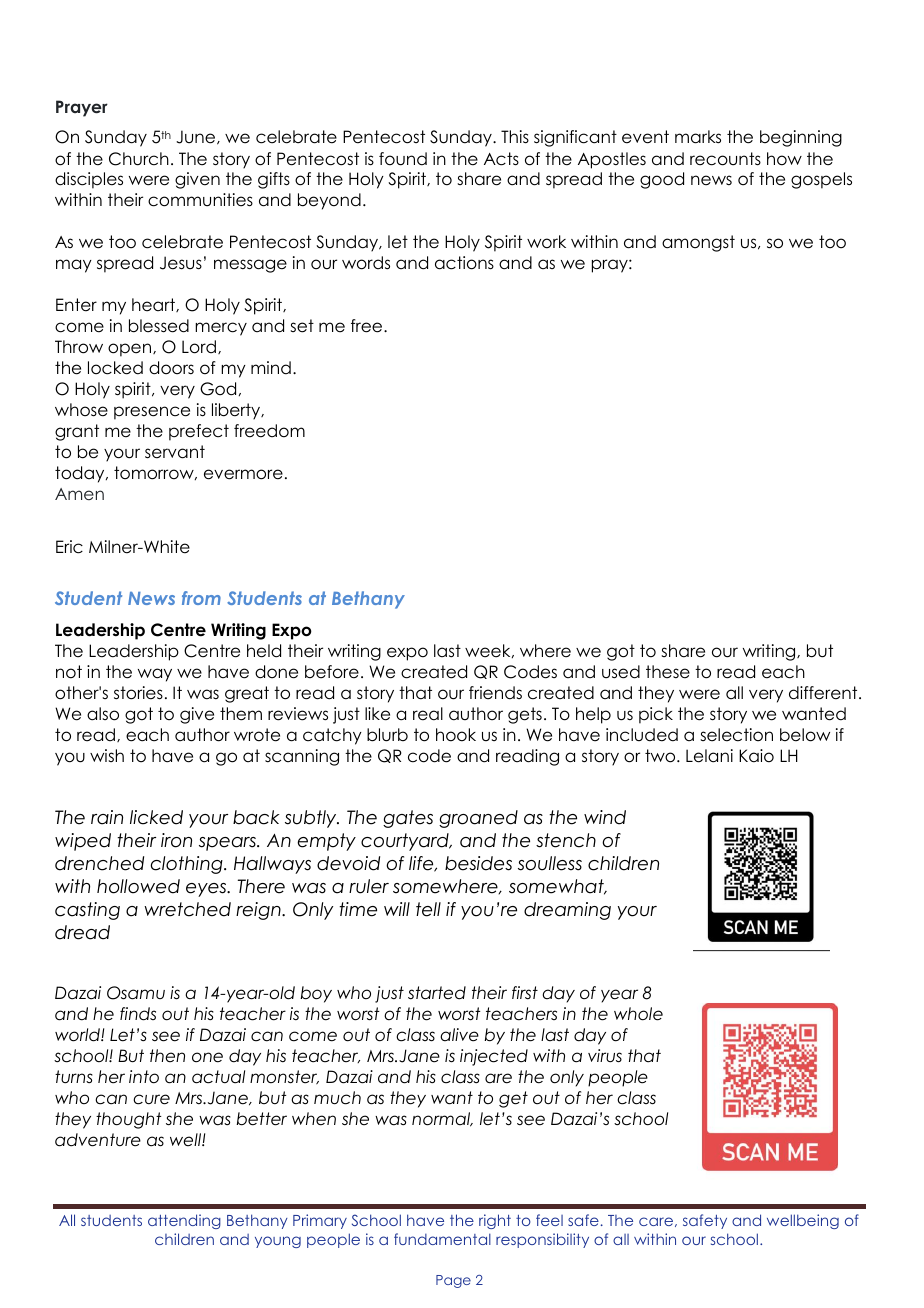 The image size is (924, 1308). Describe the element at coordinates (403, 159) in the document. I see `found` at that location.
